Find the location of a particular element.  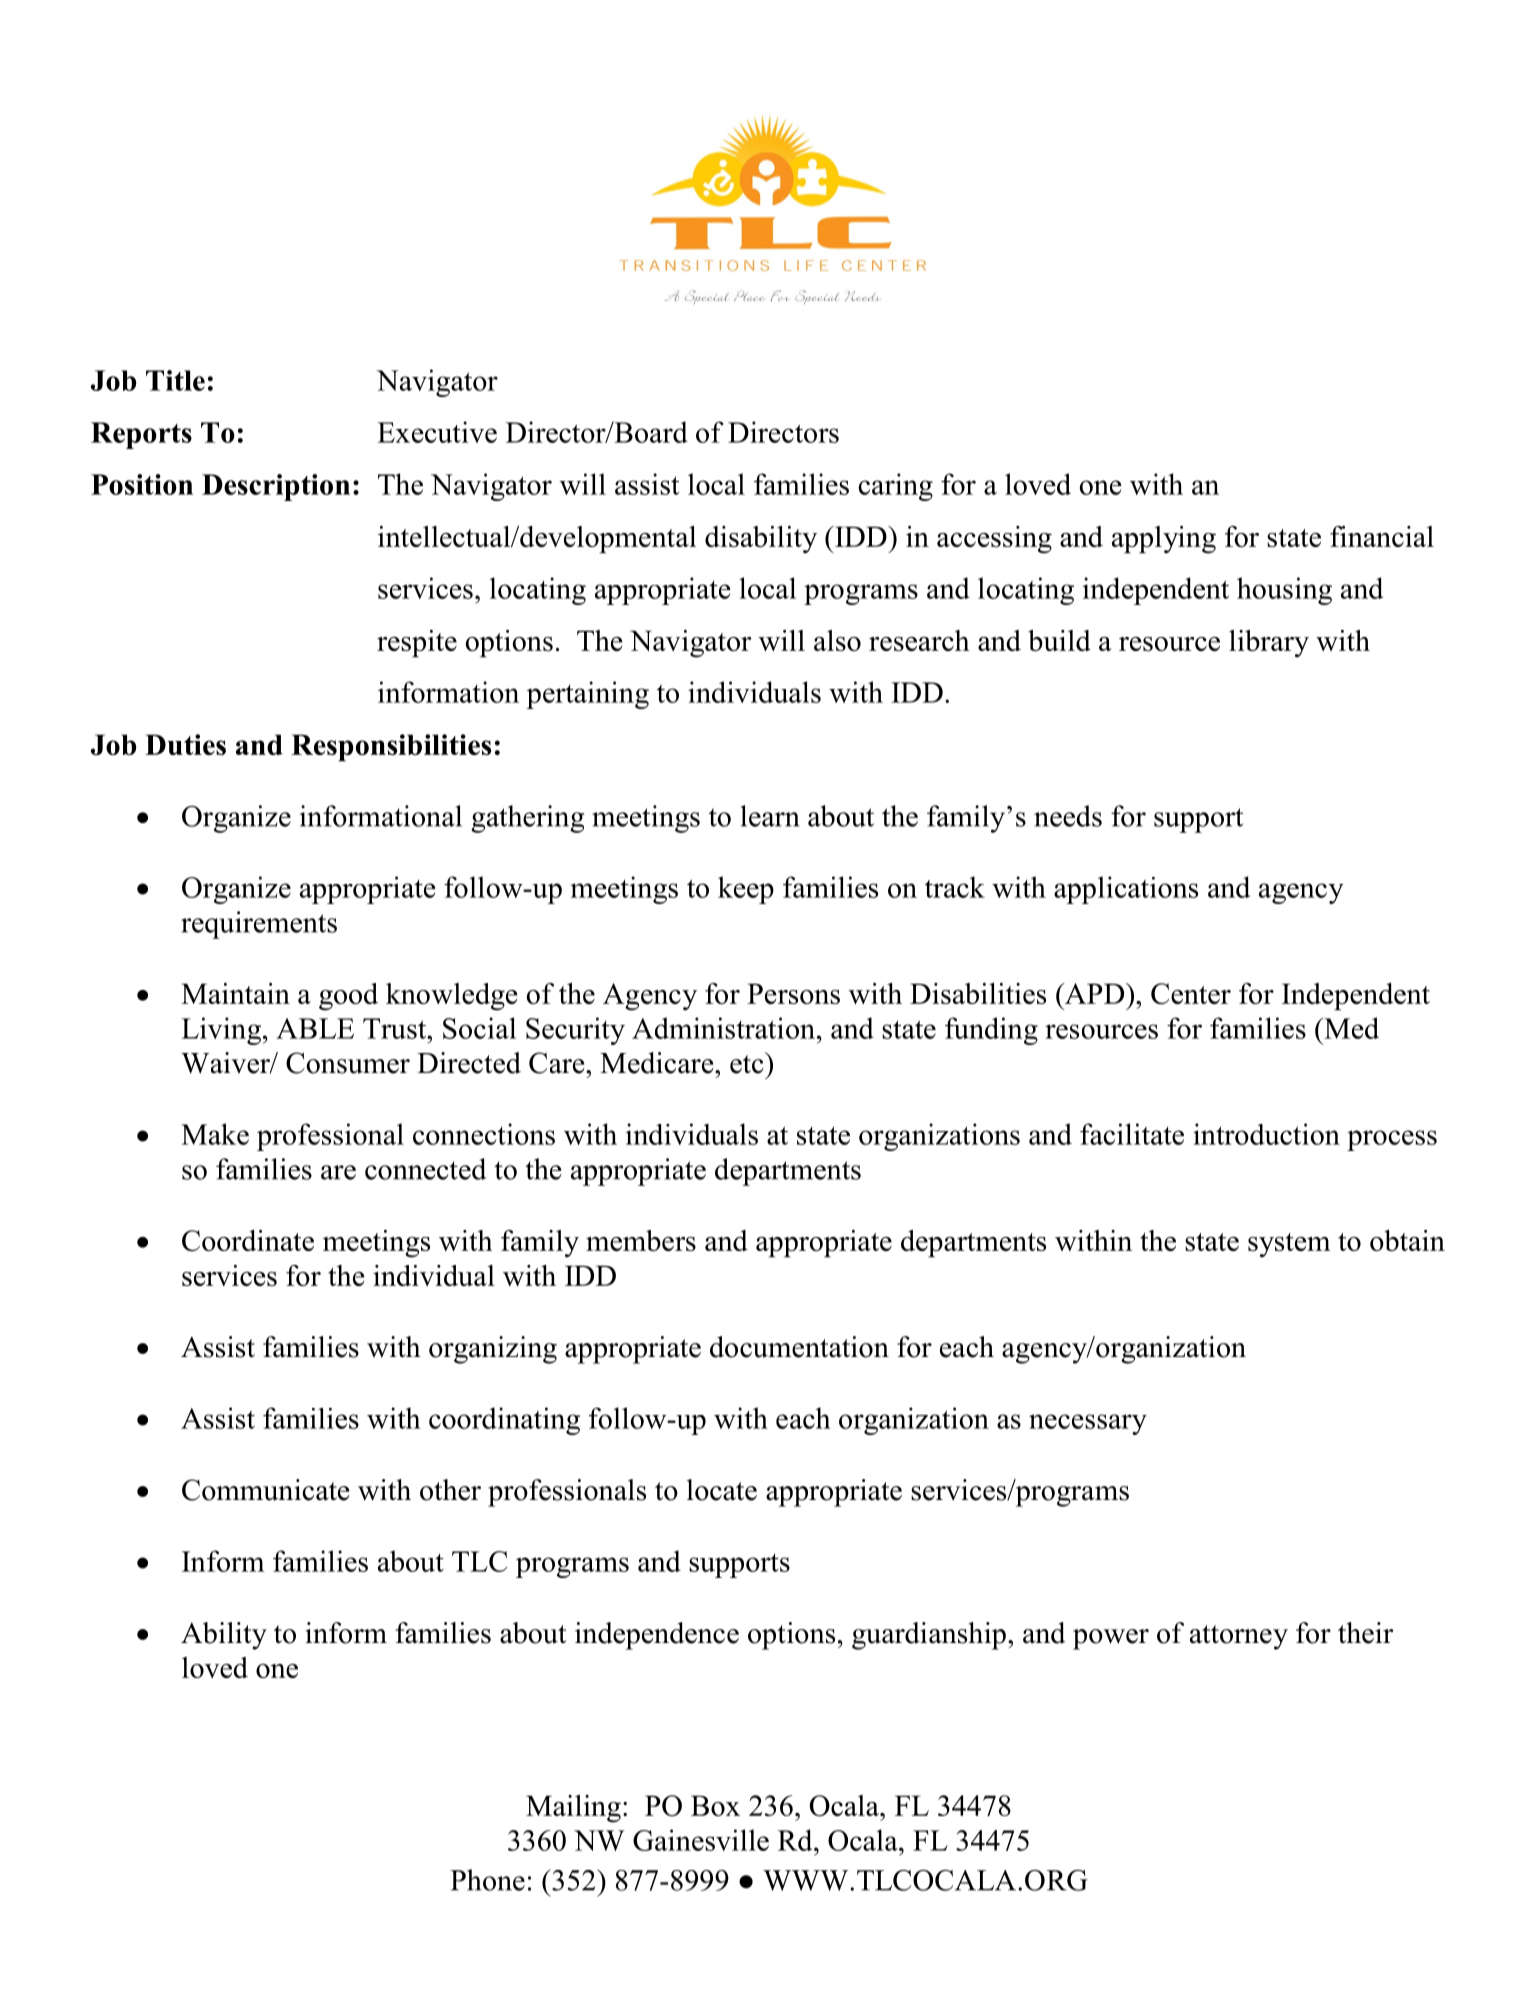

applying is located at coordinates (1164, 540).
